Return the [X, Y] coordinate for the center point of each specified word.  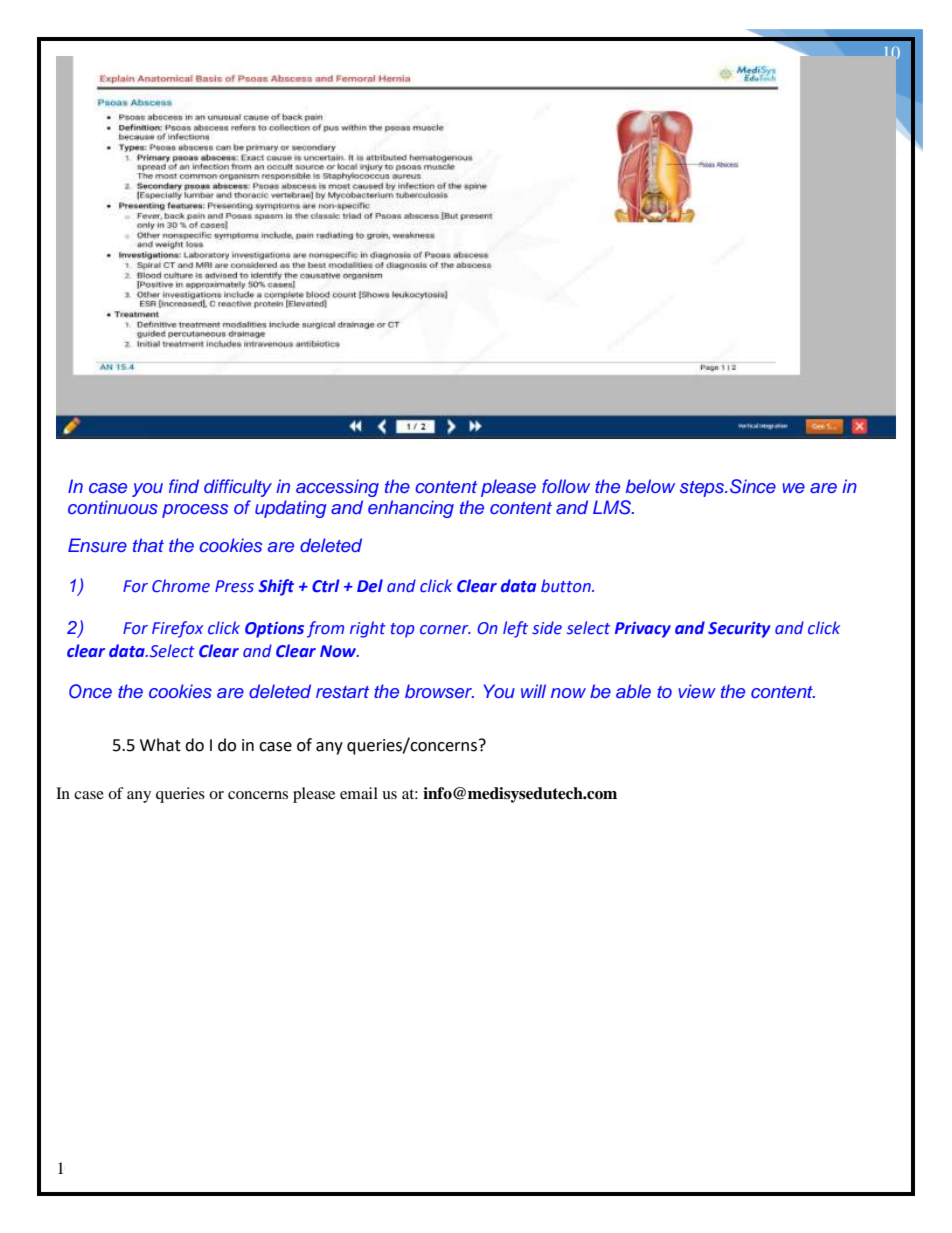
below [650, 486]
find [184, 486]
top [403, 630]
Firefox [177, 629]
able [633, 691]
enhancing [411, 509]
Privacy [643, 630]
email [359, 793]
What [160, 745]
